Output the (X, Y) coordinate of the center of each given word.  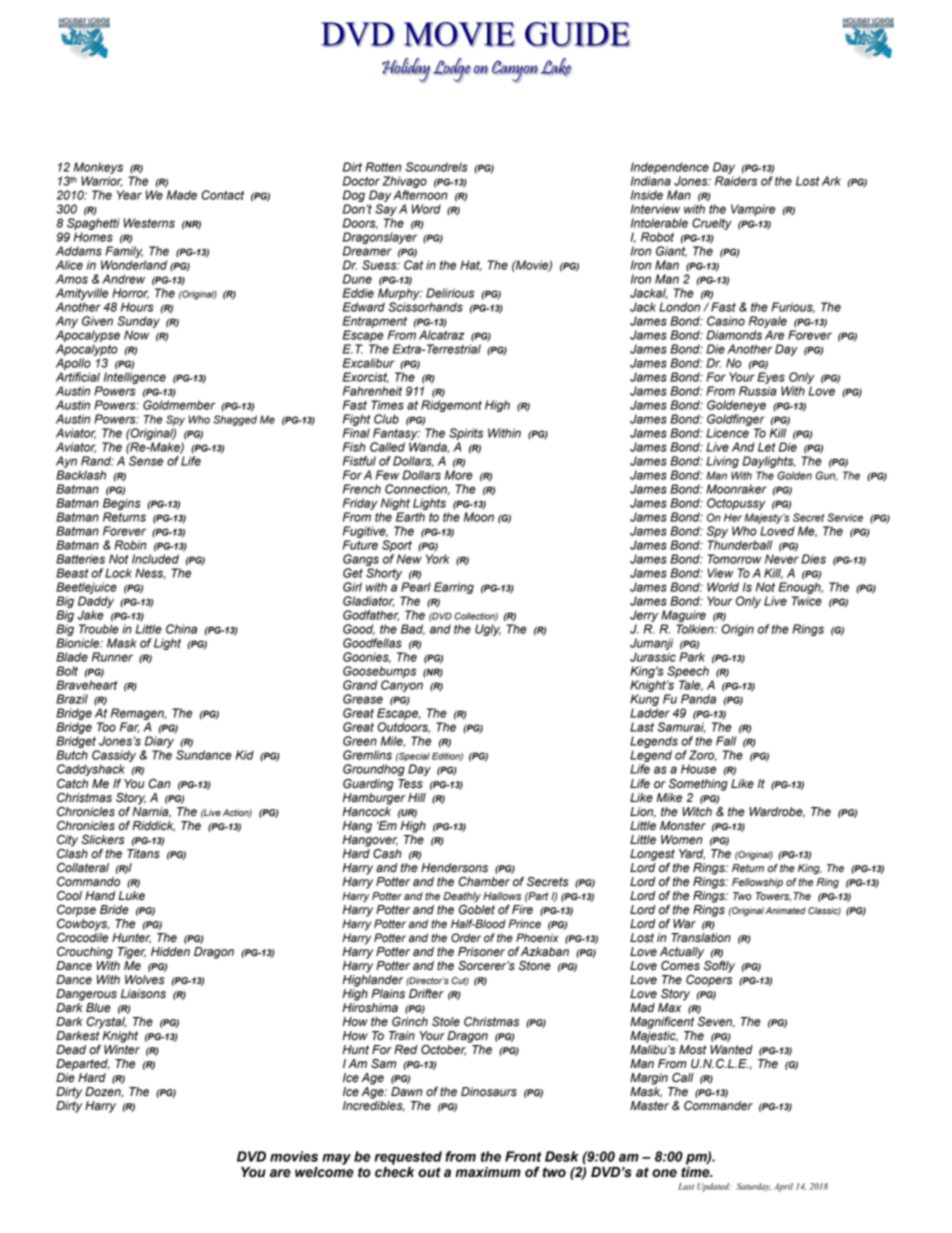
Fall (726, 741)
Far (130, 727)
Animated (785, 910)
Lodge (452, 70)
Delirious (450, 293)
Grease (363, 699)
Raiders (736, 181)
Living (722, 462)
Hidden (170, 951)
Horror (130, 293)
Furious (793, 307)
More (459, 475)
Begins (122, 505)
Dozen (104, 1092)
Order (466, 937)
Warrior (101, 181)
